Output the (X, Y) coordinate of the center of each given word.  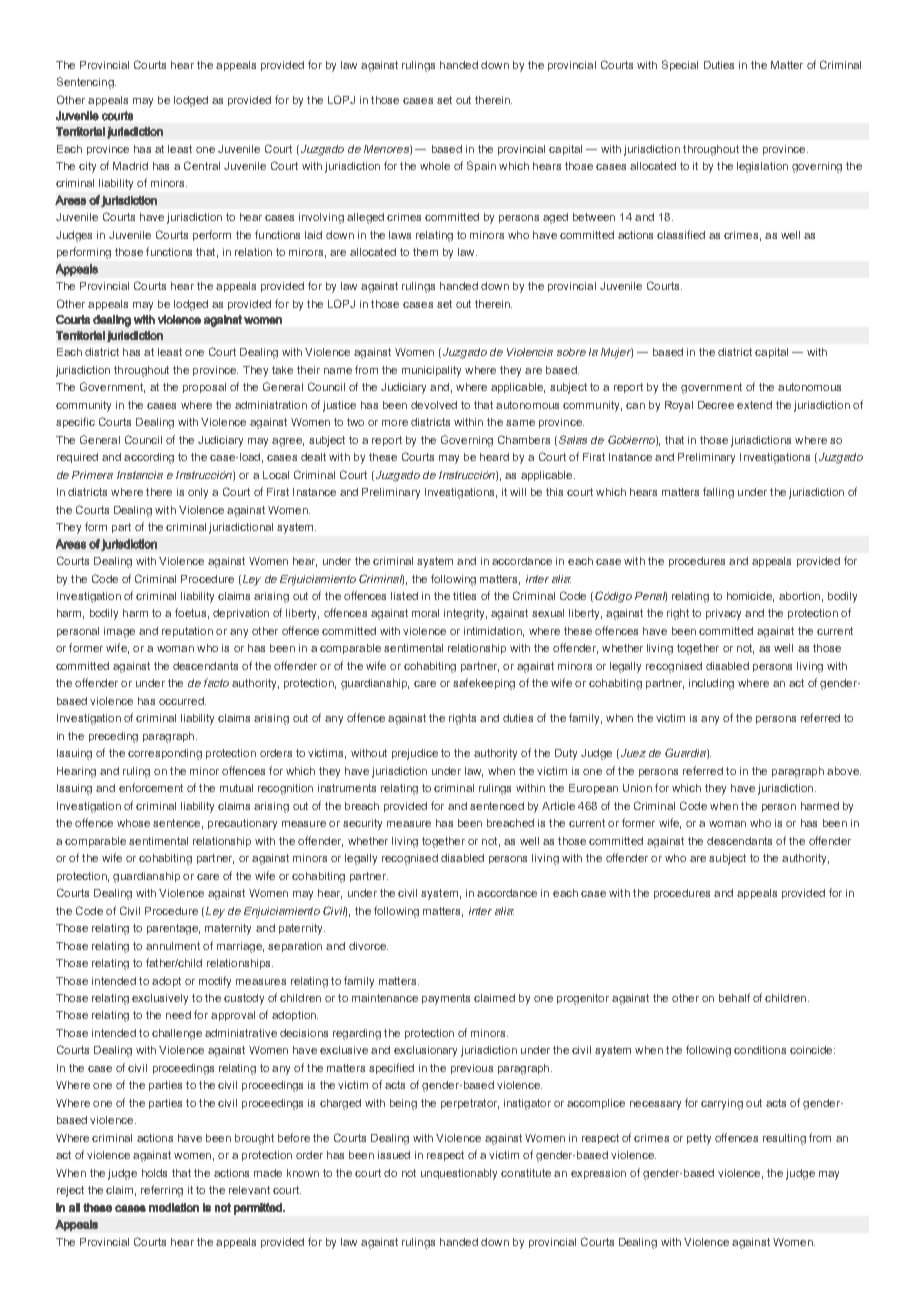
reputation (187, 632)
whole (435, 166)
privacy (723, 614)
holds (154, 1173)
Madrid (130, 166)
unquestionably (459, 1174)
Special (680, 65)
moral (425, 613)
